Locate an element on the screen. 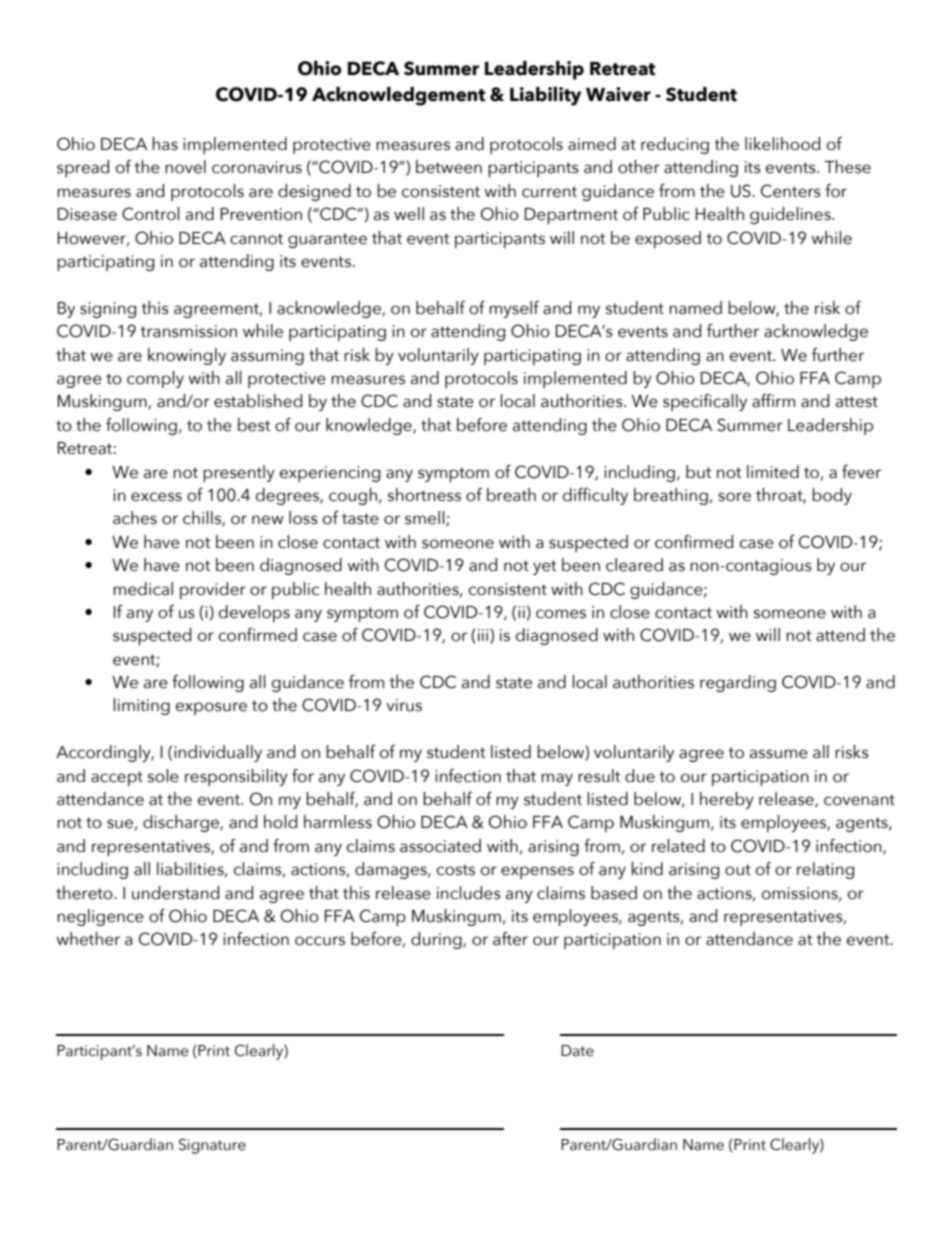  costs is located at coordinates (456, 870).
